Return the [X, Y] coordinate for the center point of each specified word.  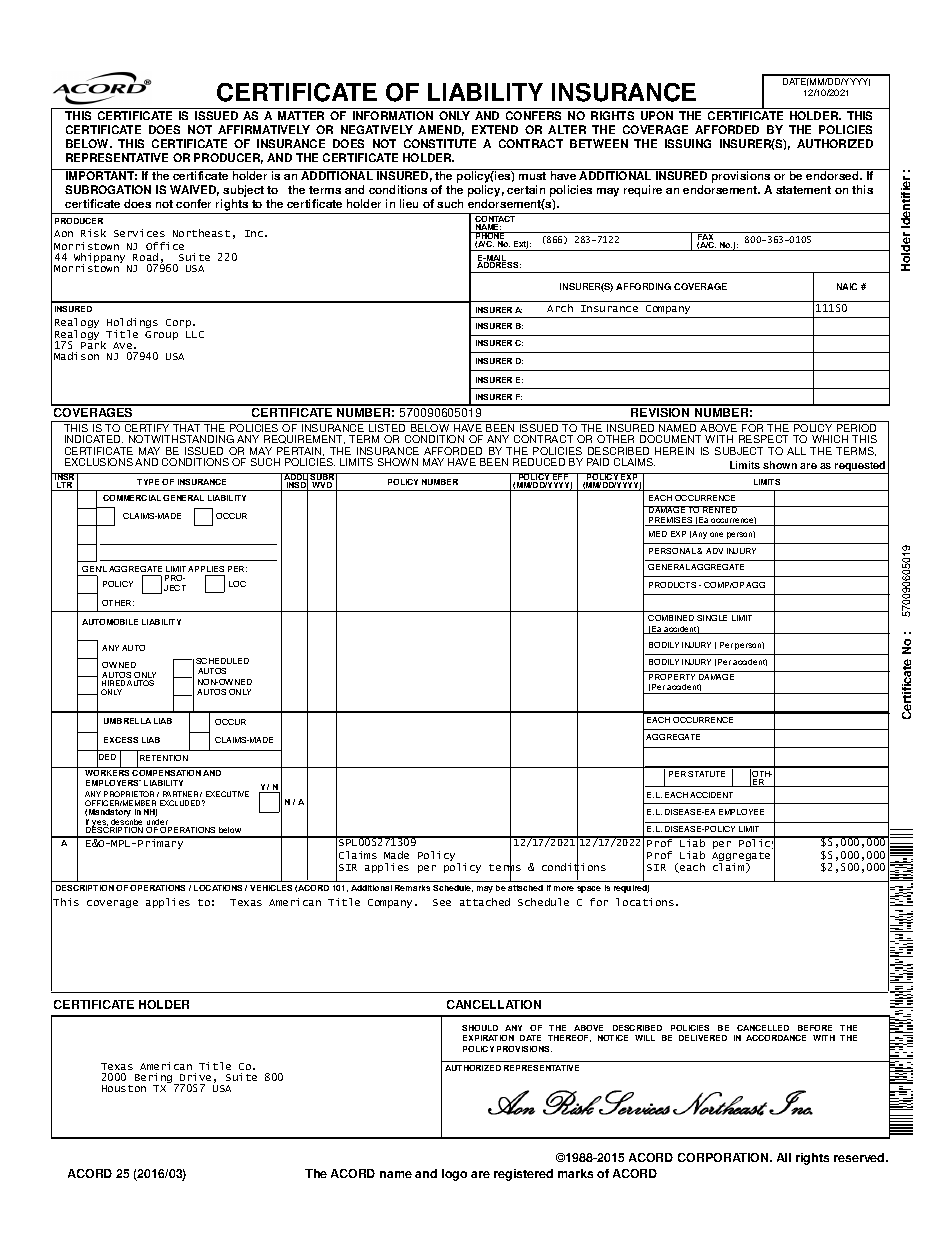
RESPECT [763, 439]
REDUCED [539, 462]
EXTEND [495, 129]
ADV [714, 551]
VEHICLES [271, 888]
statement [803, 190]
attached [525, 888]
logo [454, 1175]
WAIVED [194, 190]
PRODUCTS [672, 585]
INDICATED [94, 439]
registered [523, 1175]
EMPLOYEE [741, 812]
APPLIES [206, 569]
